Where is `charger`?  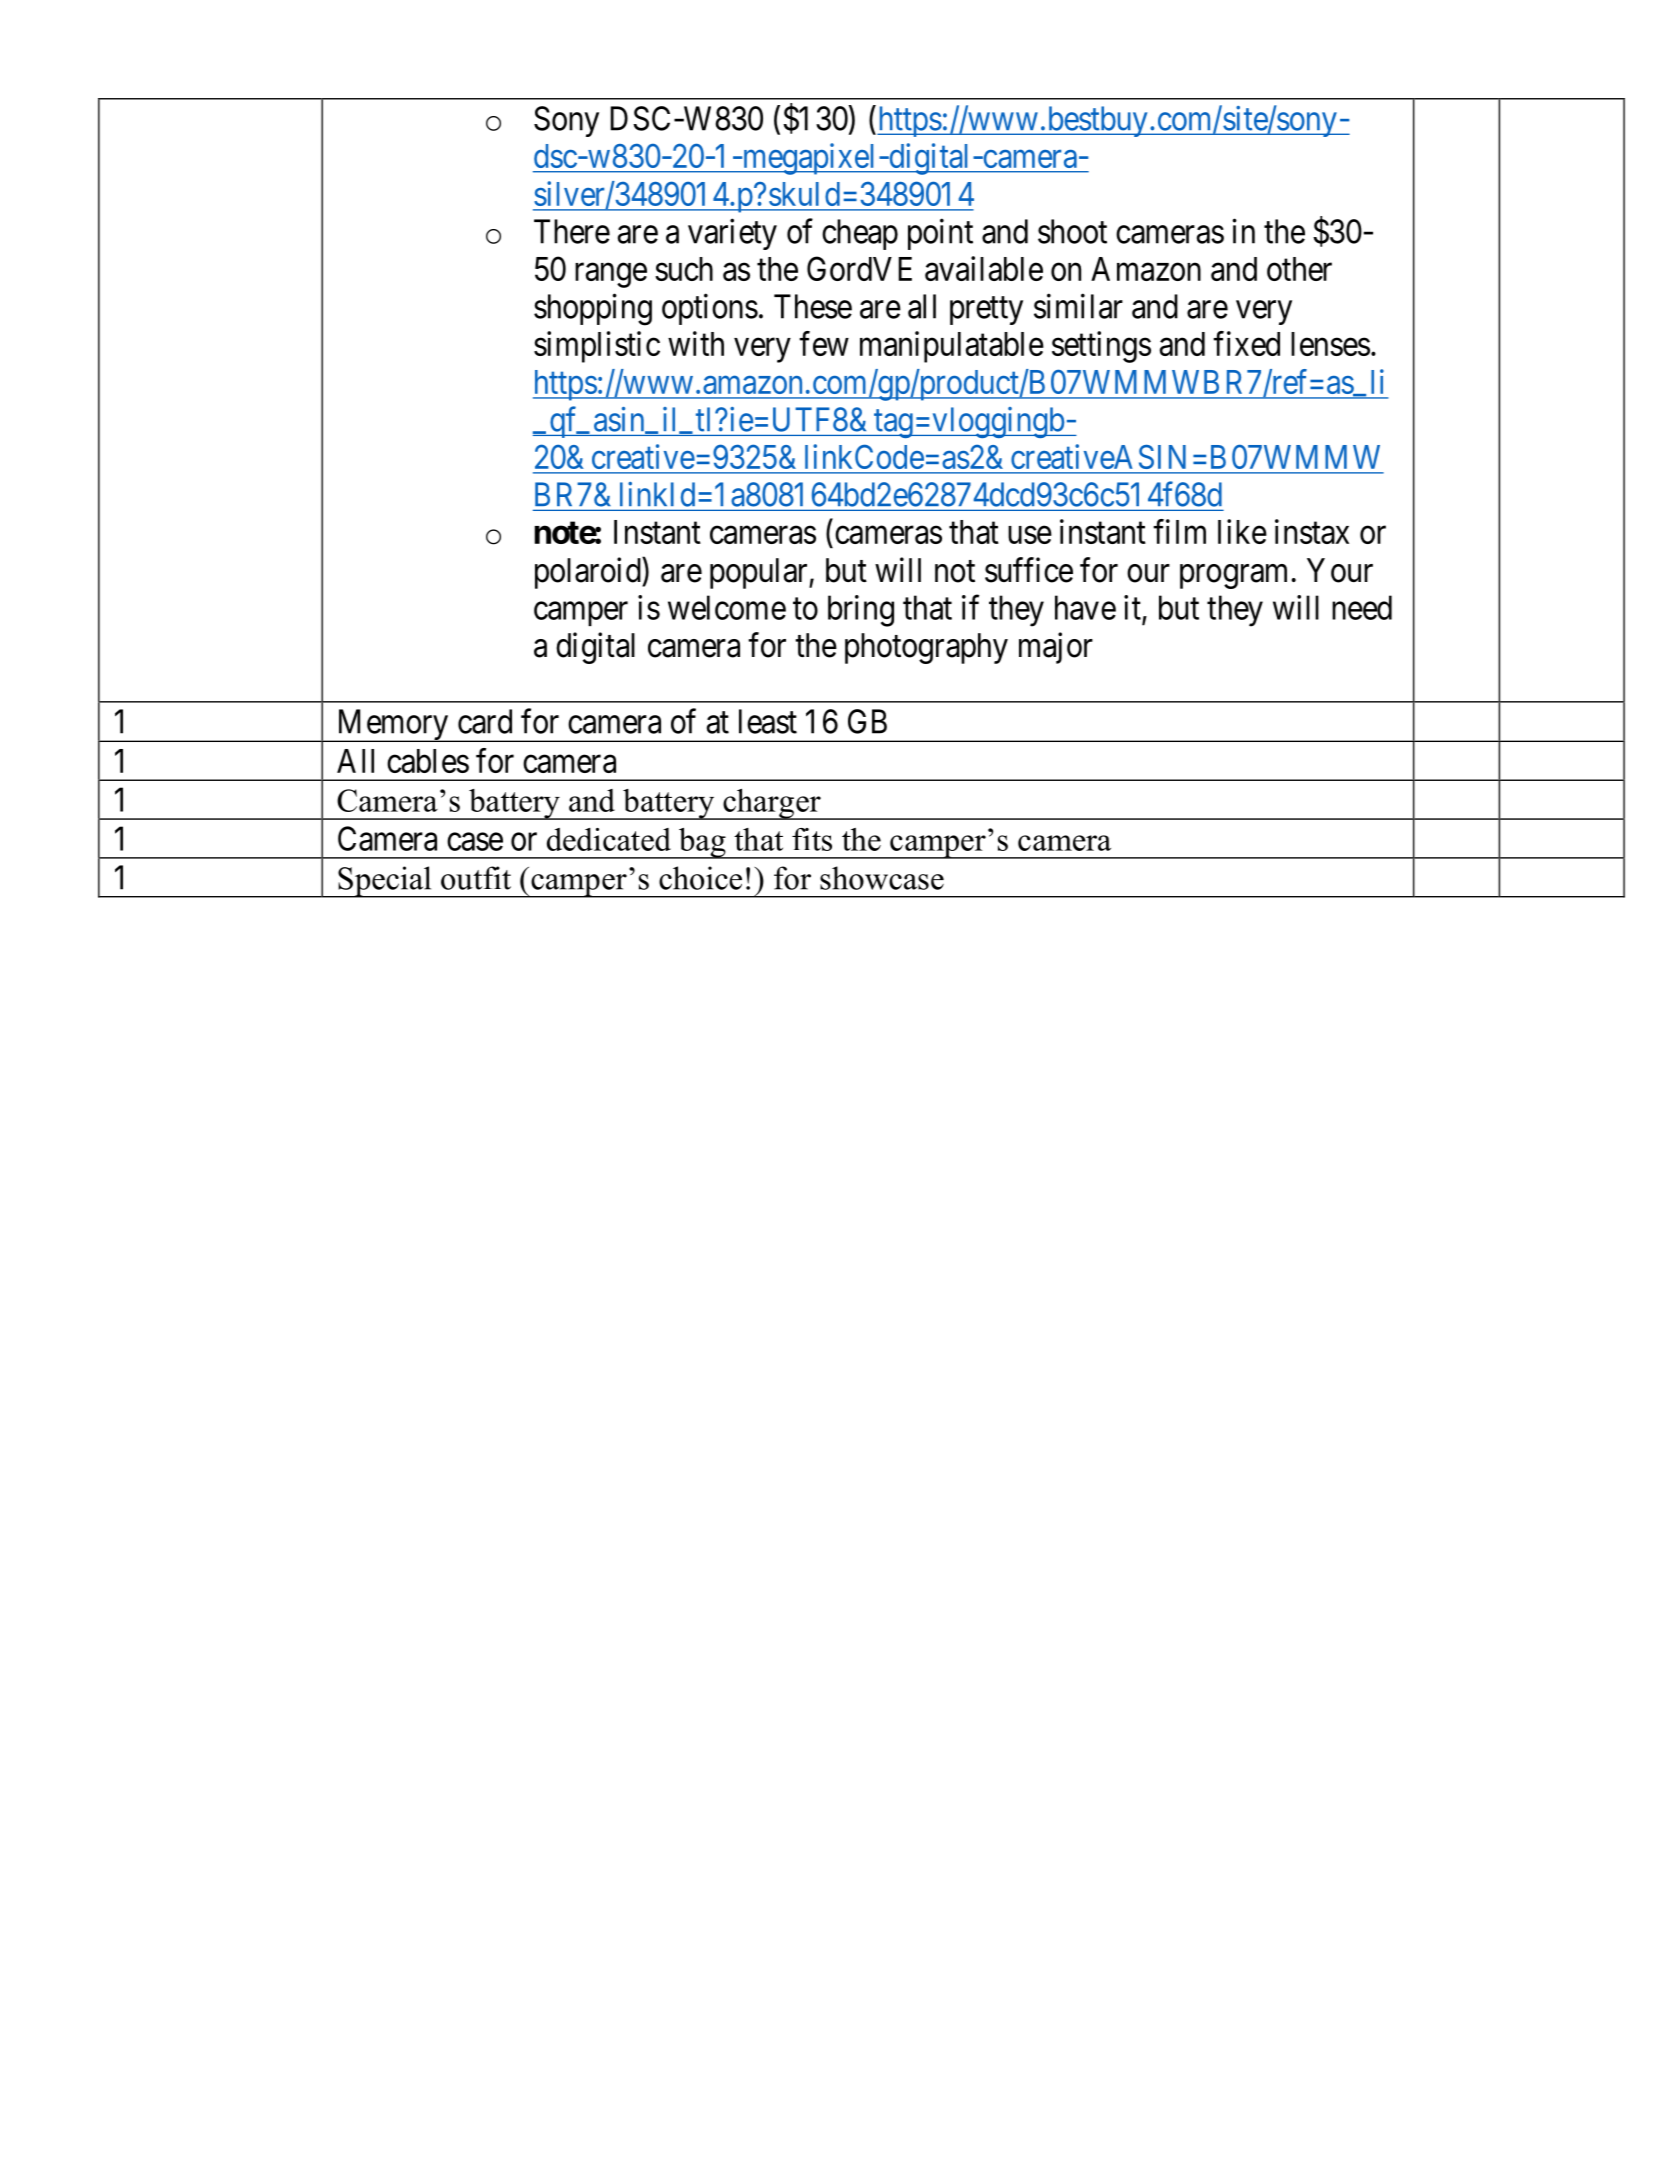 charger is located at coordinates (772, 804).
